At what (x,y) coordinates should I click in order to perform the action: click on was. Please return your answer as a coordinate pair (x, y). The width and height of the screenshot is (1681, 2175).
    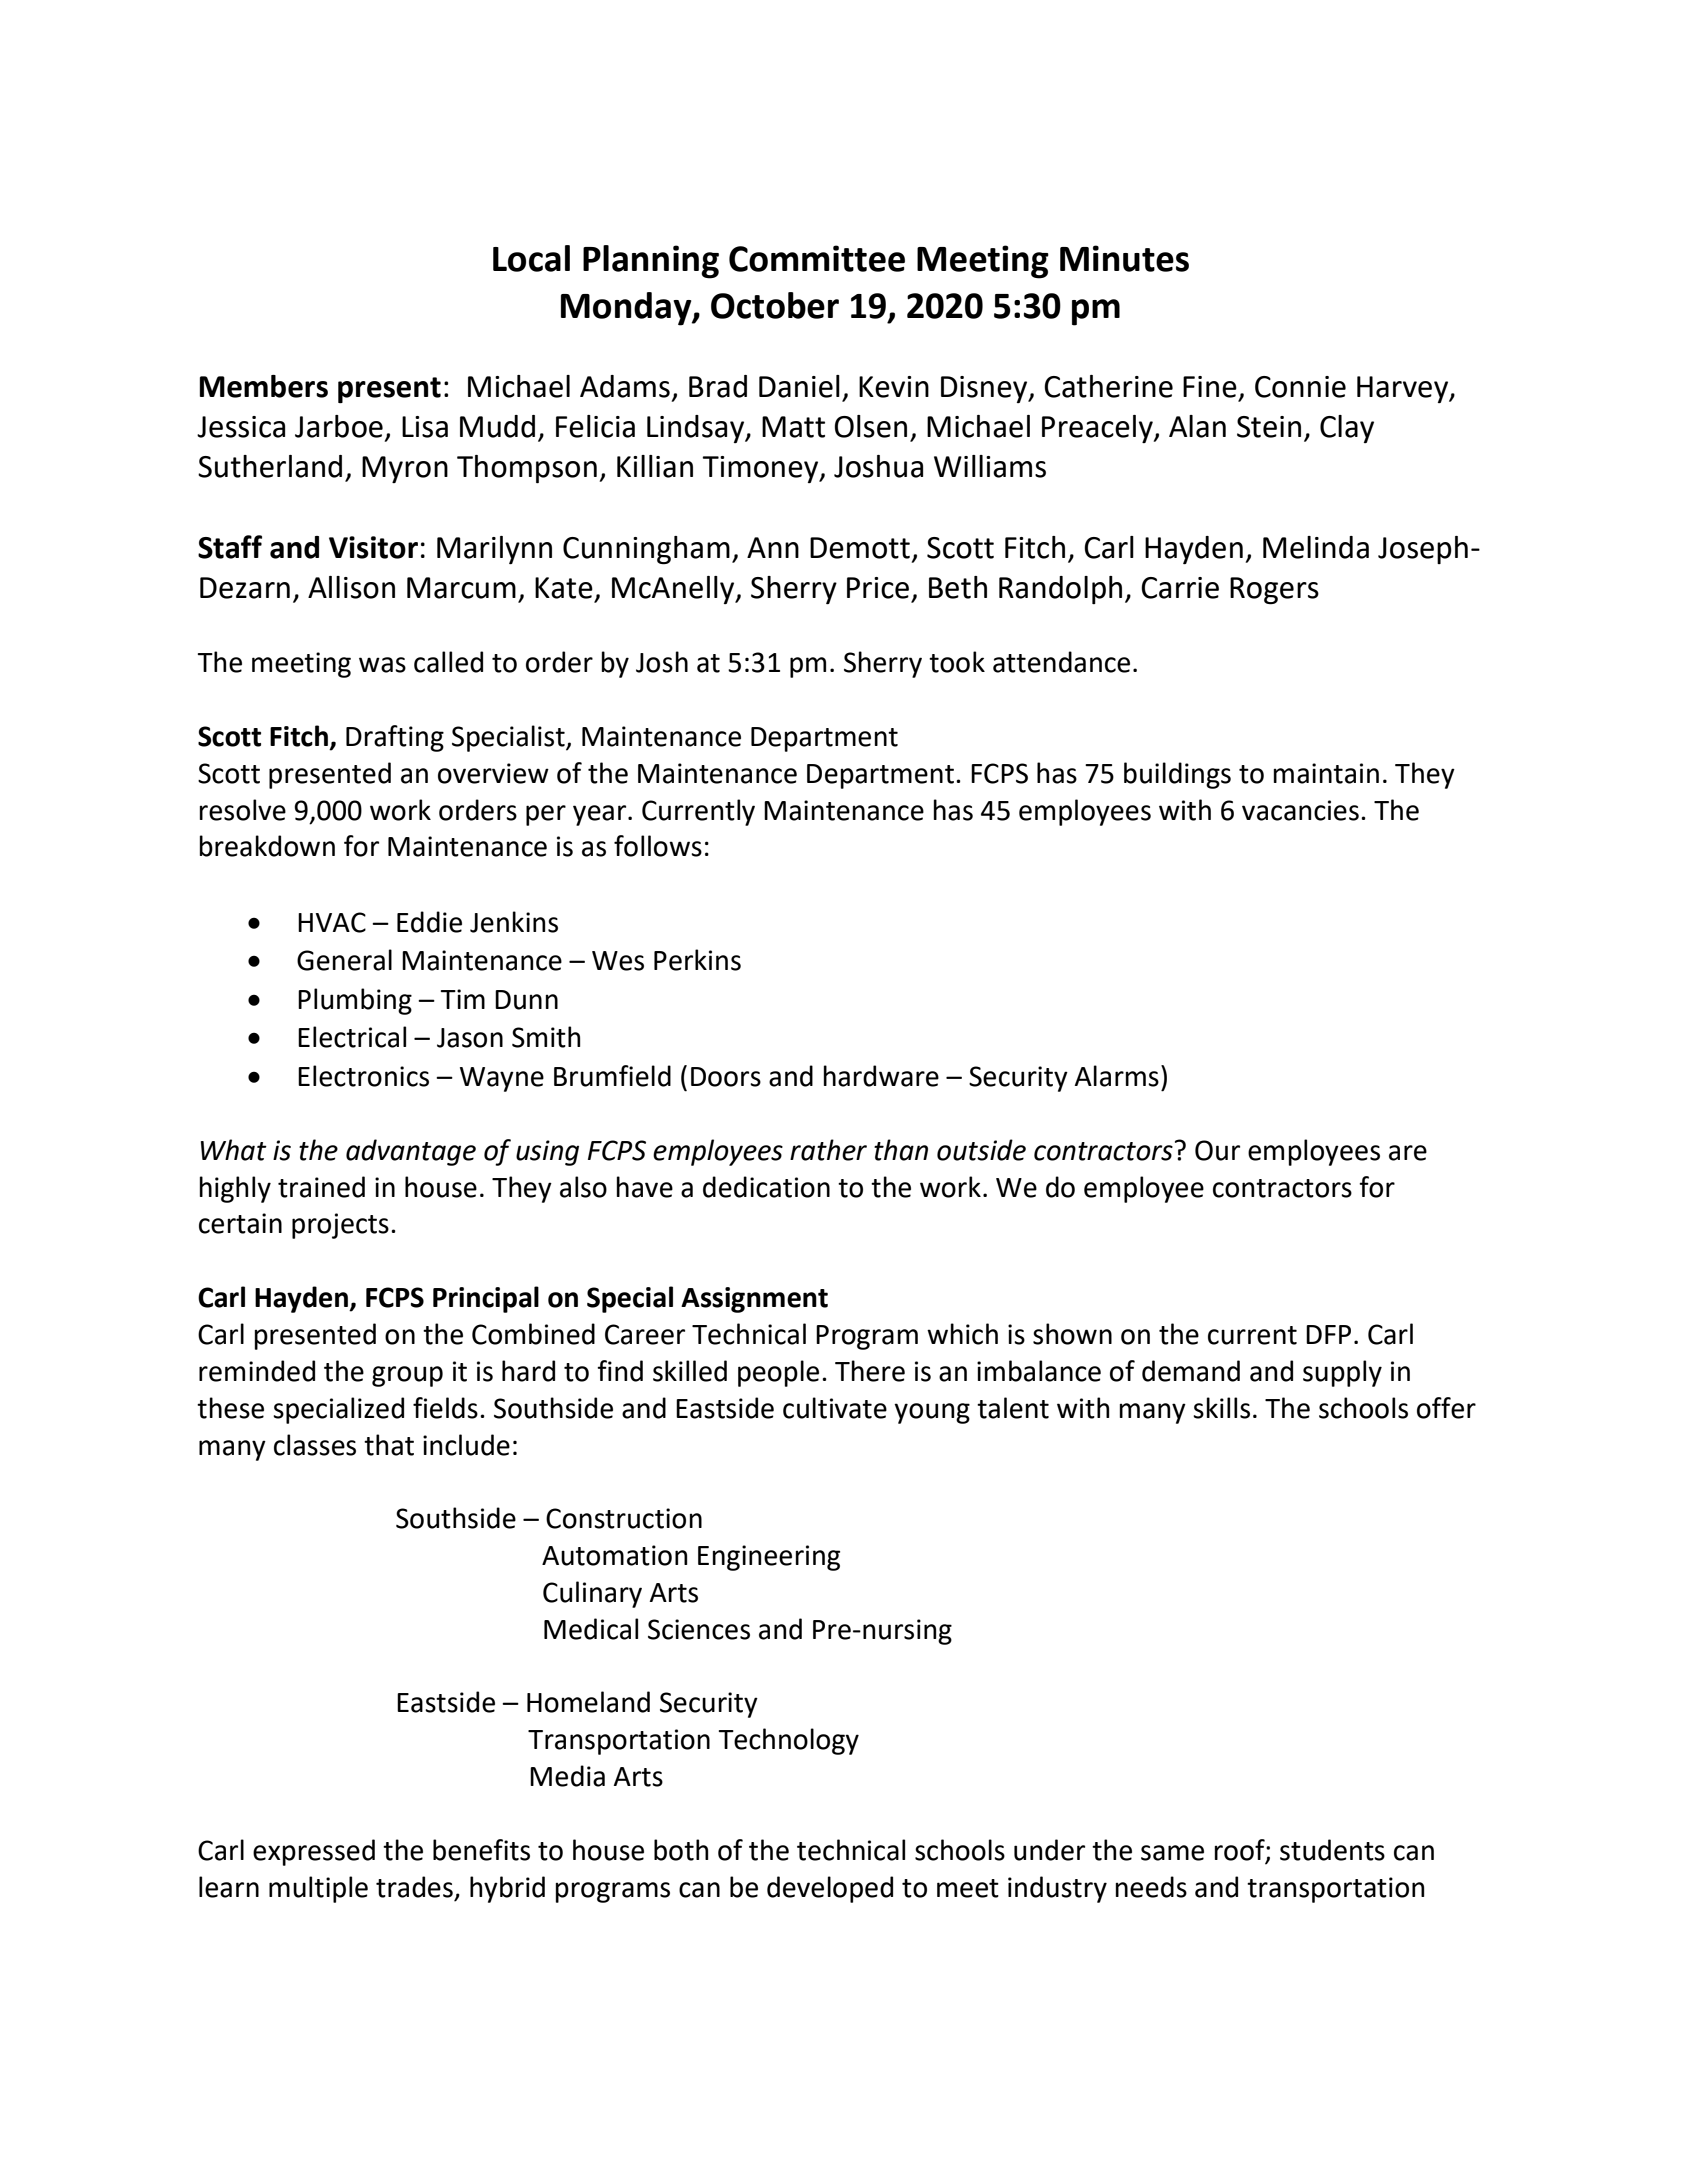
    Looking at the image, I should click on (382, 665).
